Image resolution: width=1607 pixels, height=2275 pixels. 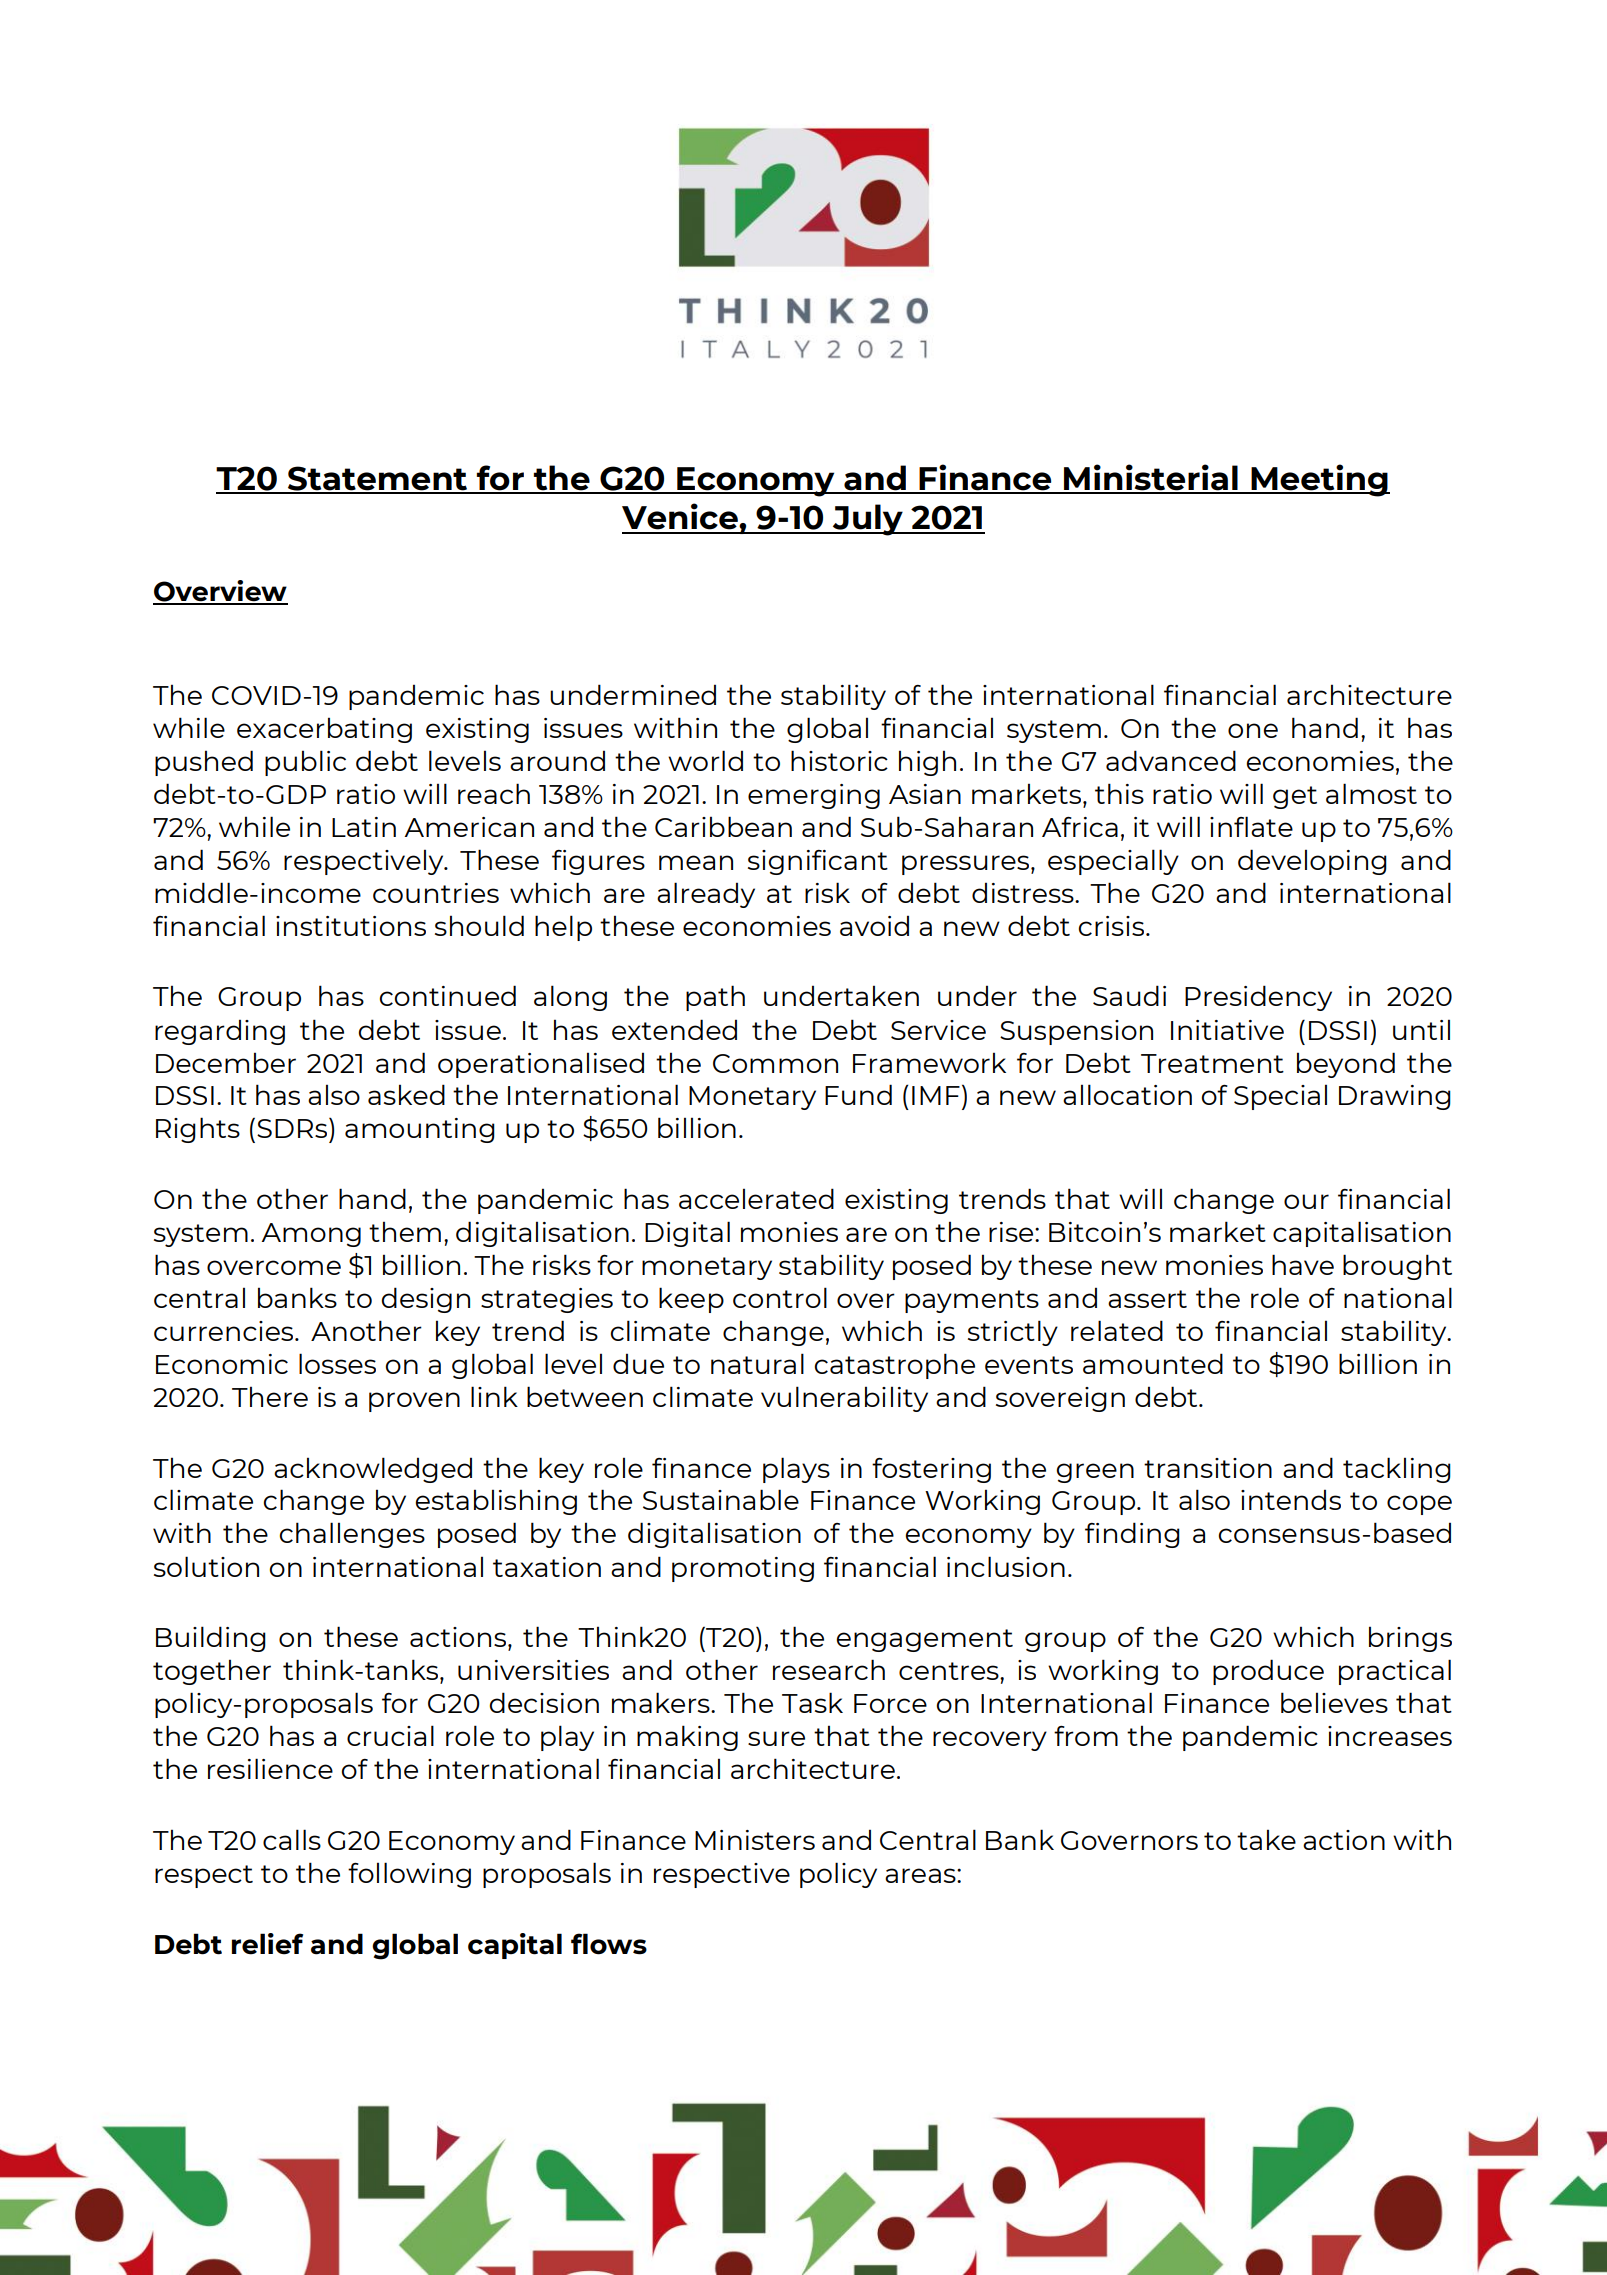 What do you see at coordinates (377, 479) in the screenshot?
I see `Statement` at bounding box center [377, 479].
